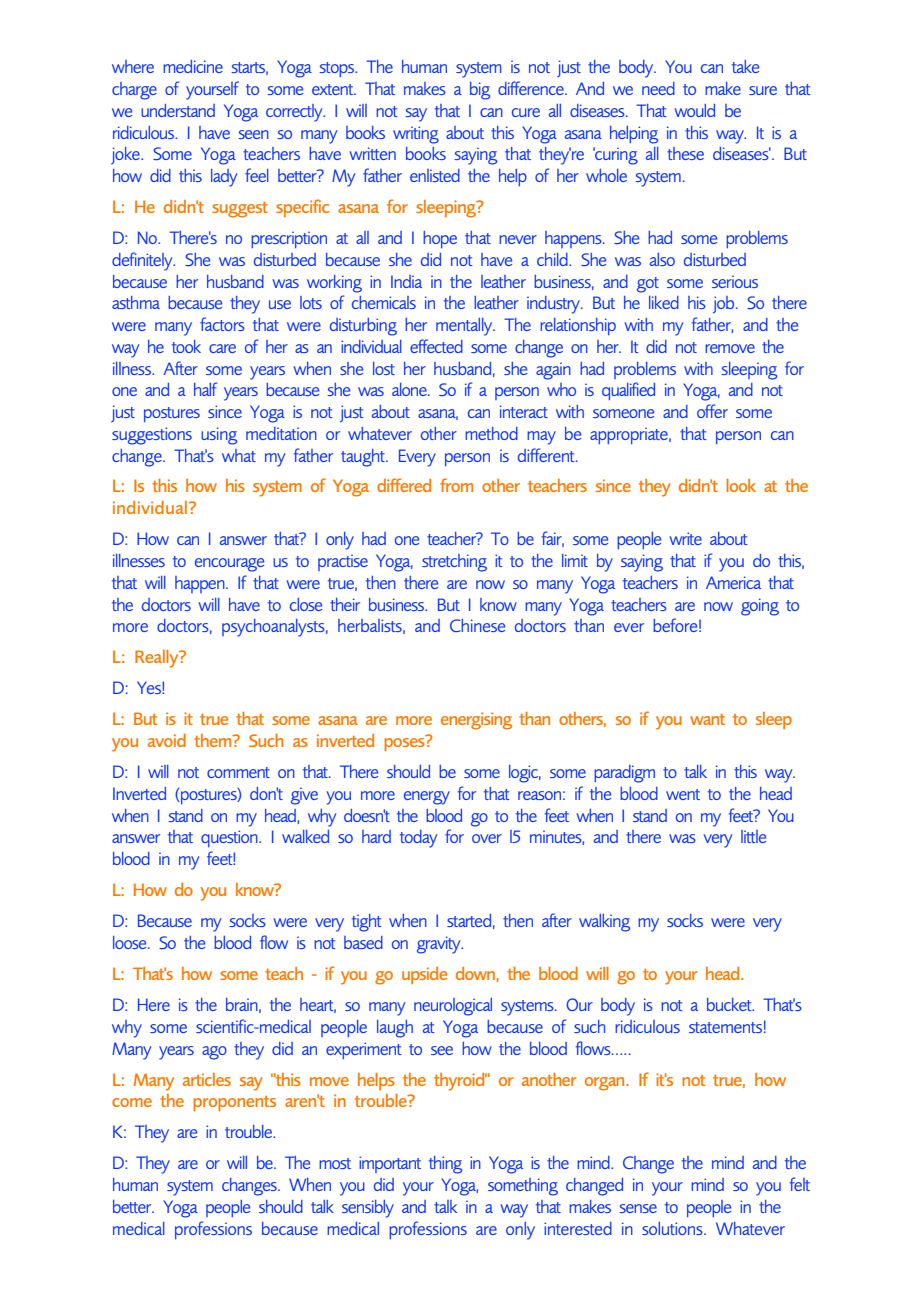 The image size is (924, 1307). What do you see at coordinates (477, 625) in the document?
I see `Chinese` at bounding box center [477, 625].
